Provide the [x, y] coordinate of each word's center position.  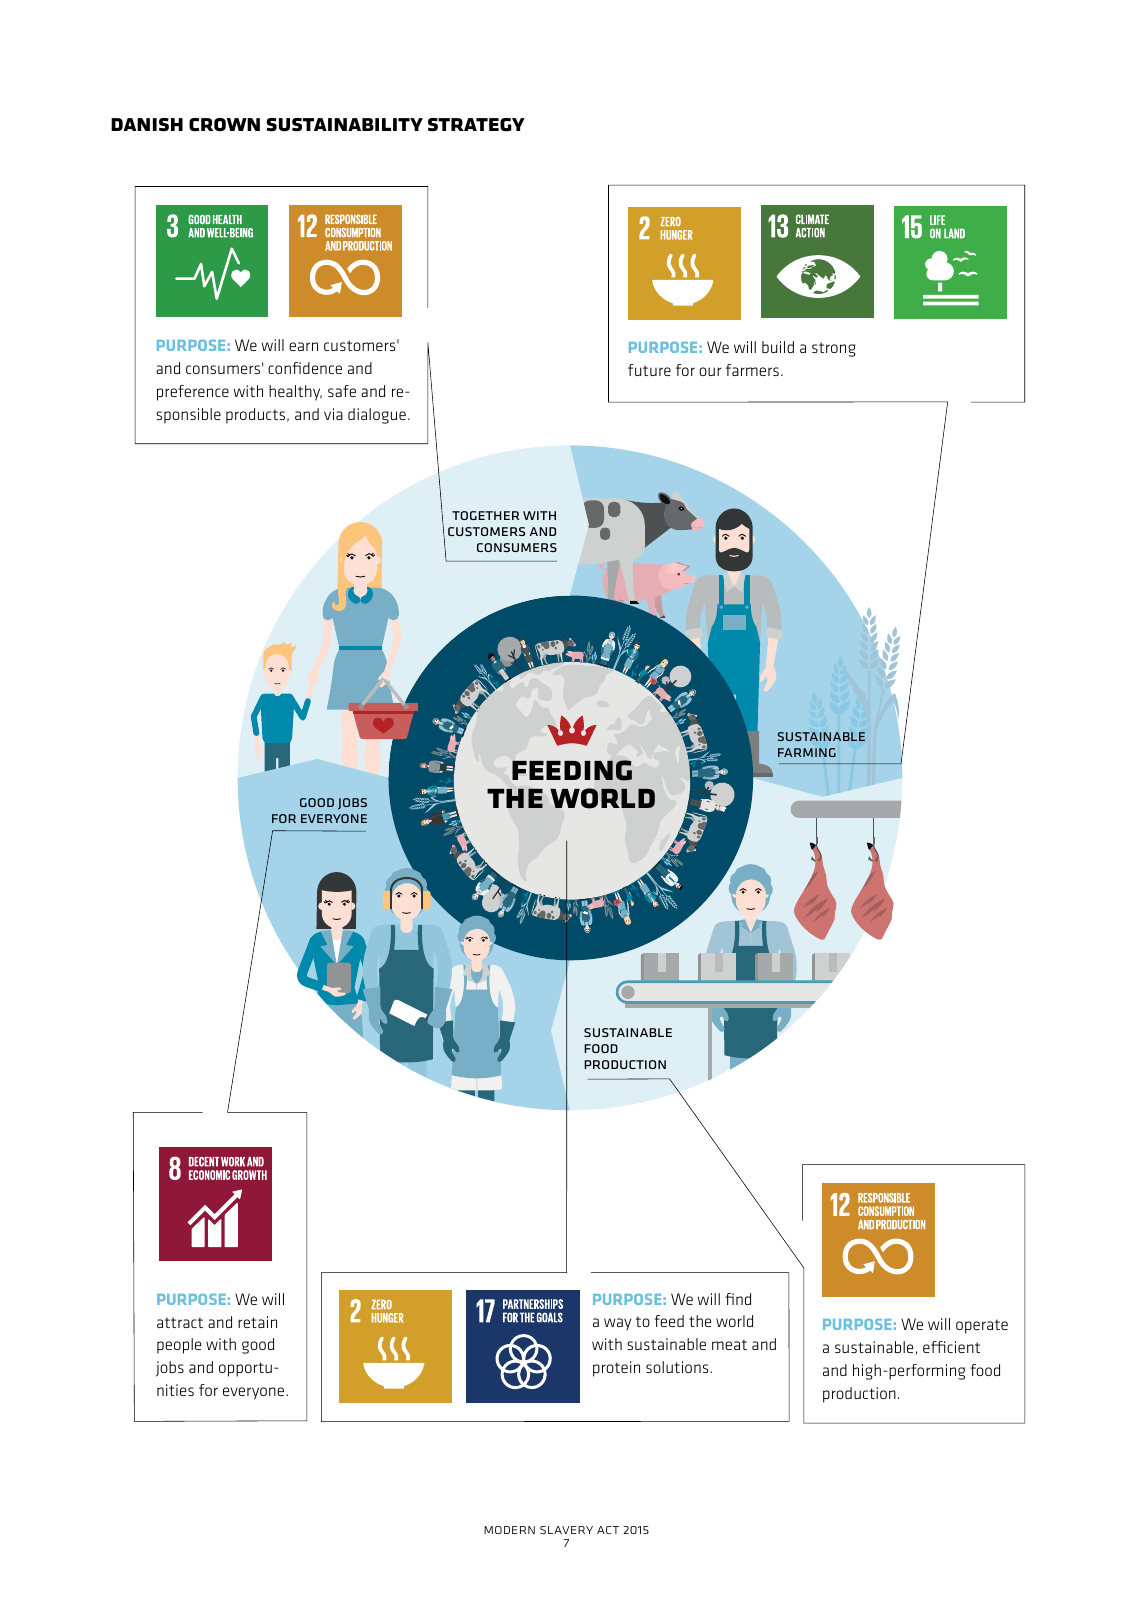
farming [807, 752]
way [617, 1324]
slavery [566, 1530]
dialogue [377, 416]
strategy [476, 125]
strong [834, 349]
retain [257, 1322]
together [485, 515]
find [738, 1299]
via [333, 414]
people [179, 1346]
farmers [752, 370]
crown [224, 125]
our [710, 371]
